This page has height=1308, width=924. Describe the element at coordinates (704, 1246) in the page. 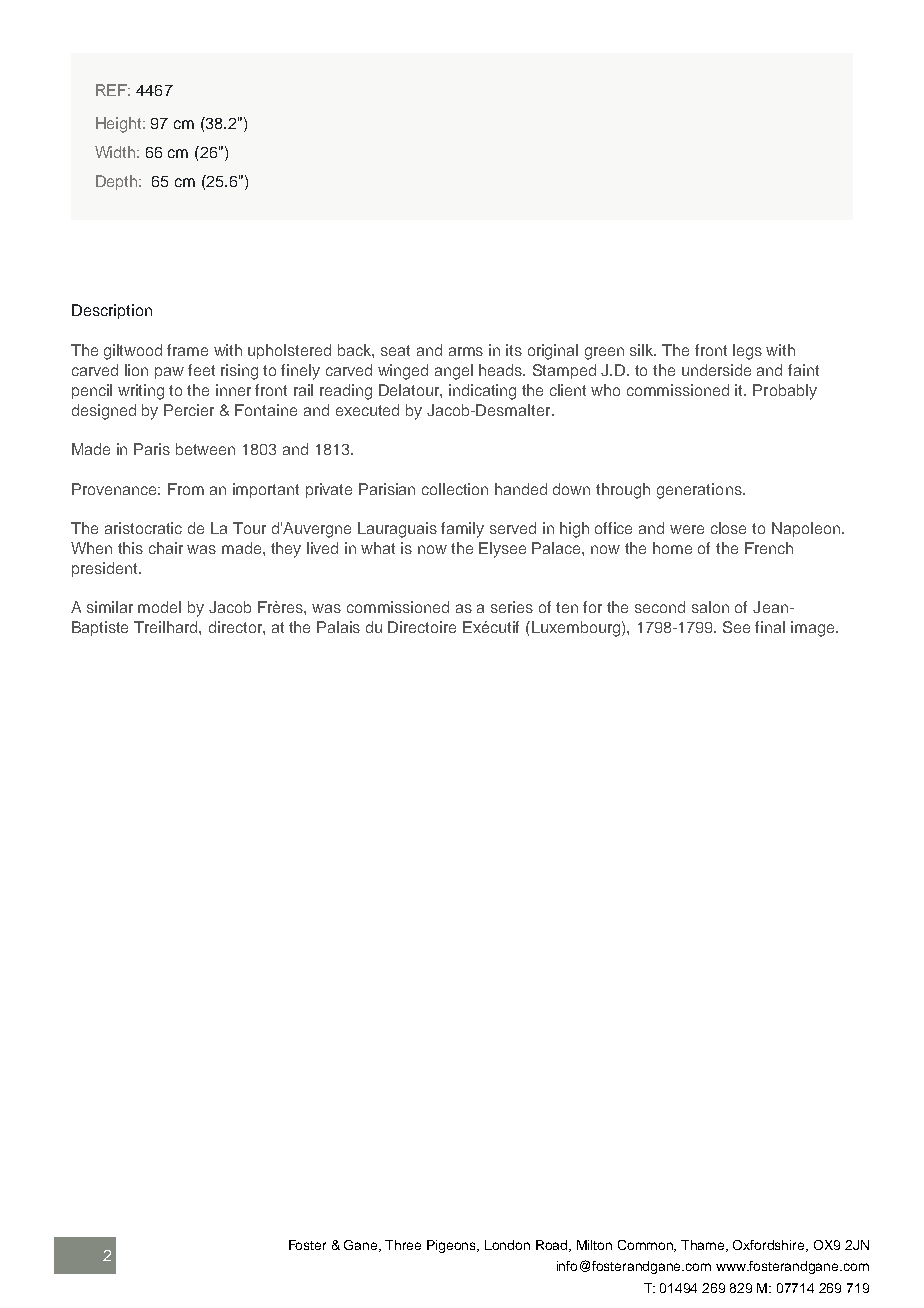

I see `Thame` at that location.
